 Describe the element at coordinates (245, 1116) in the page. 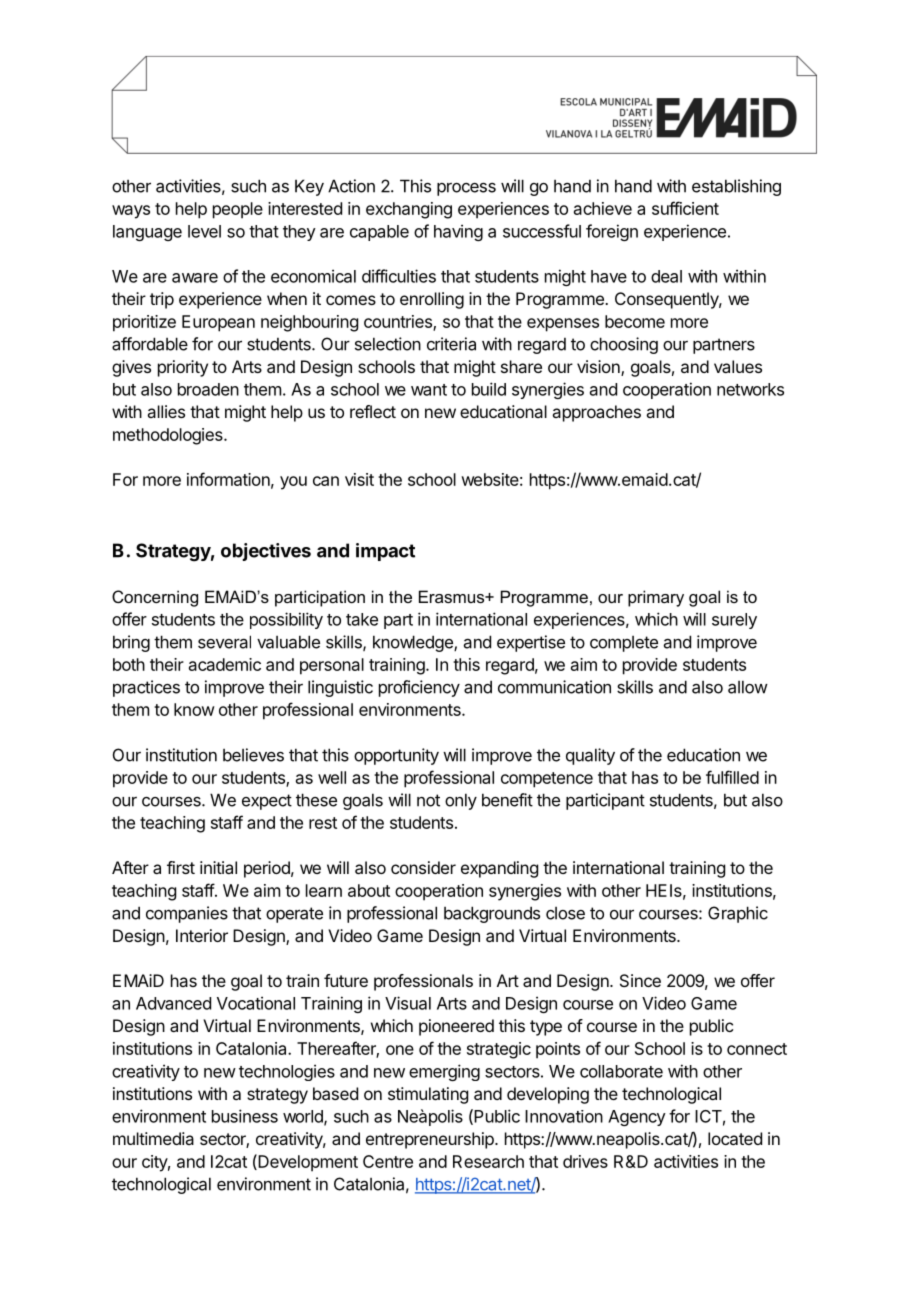

I see `business` at that location.
